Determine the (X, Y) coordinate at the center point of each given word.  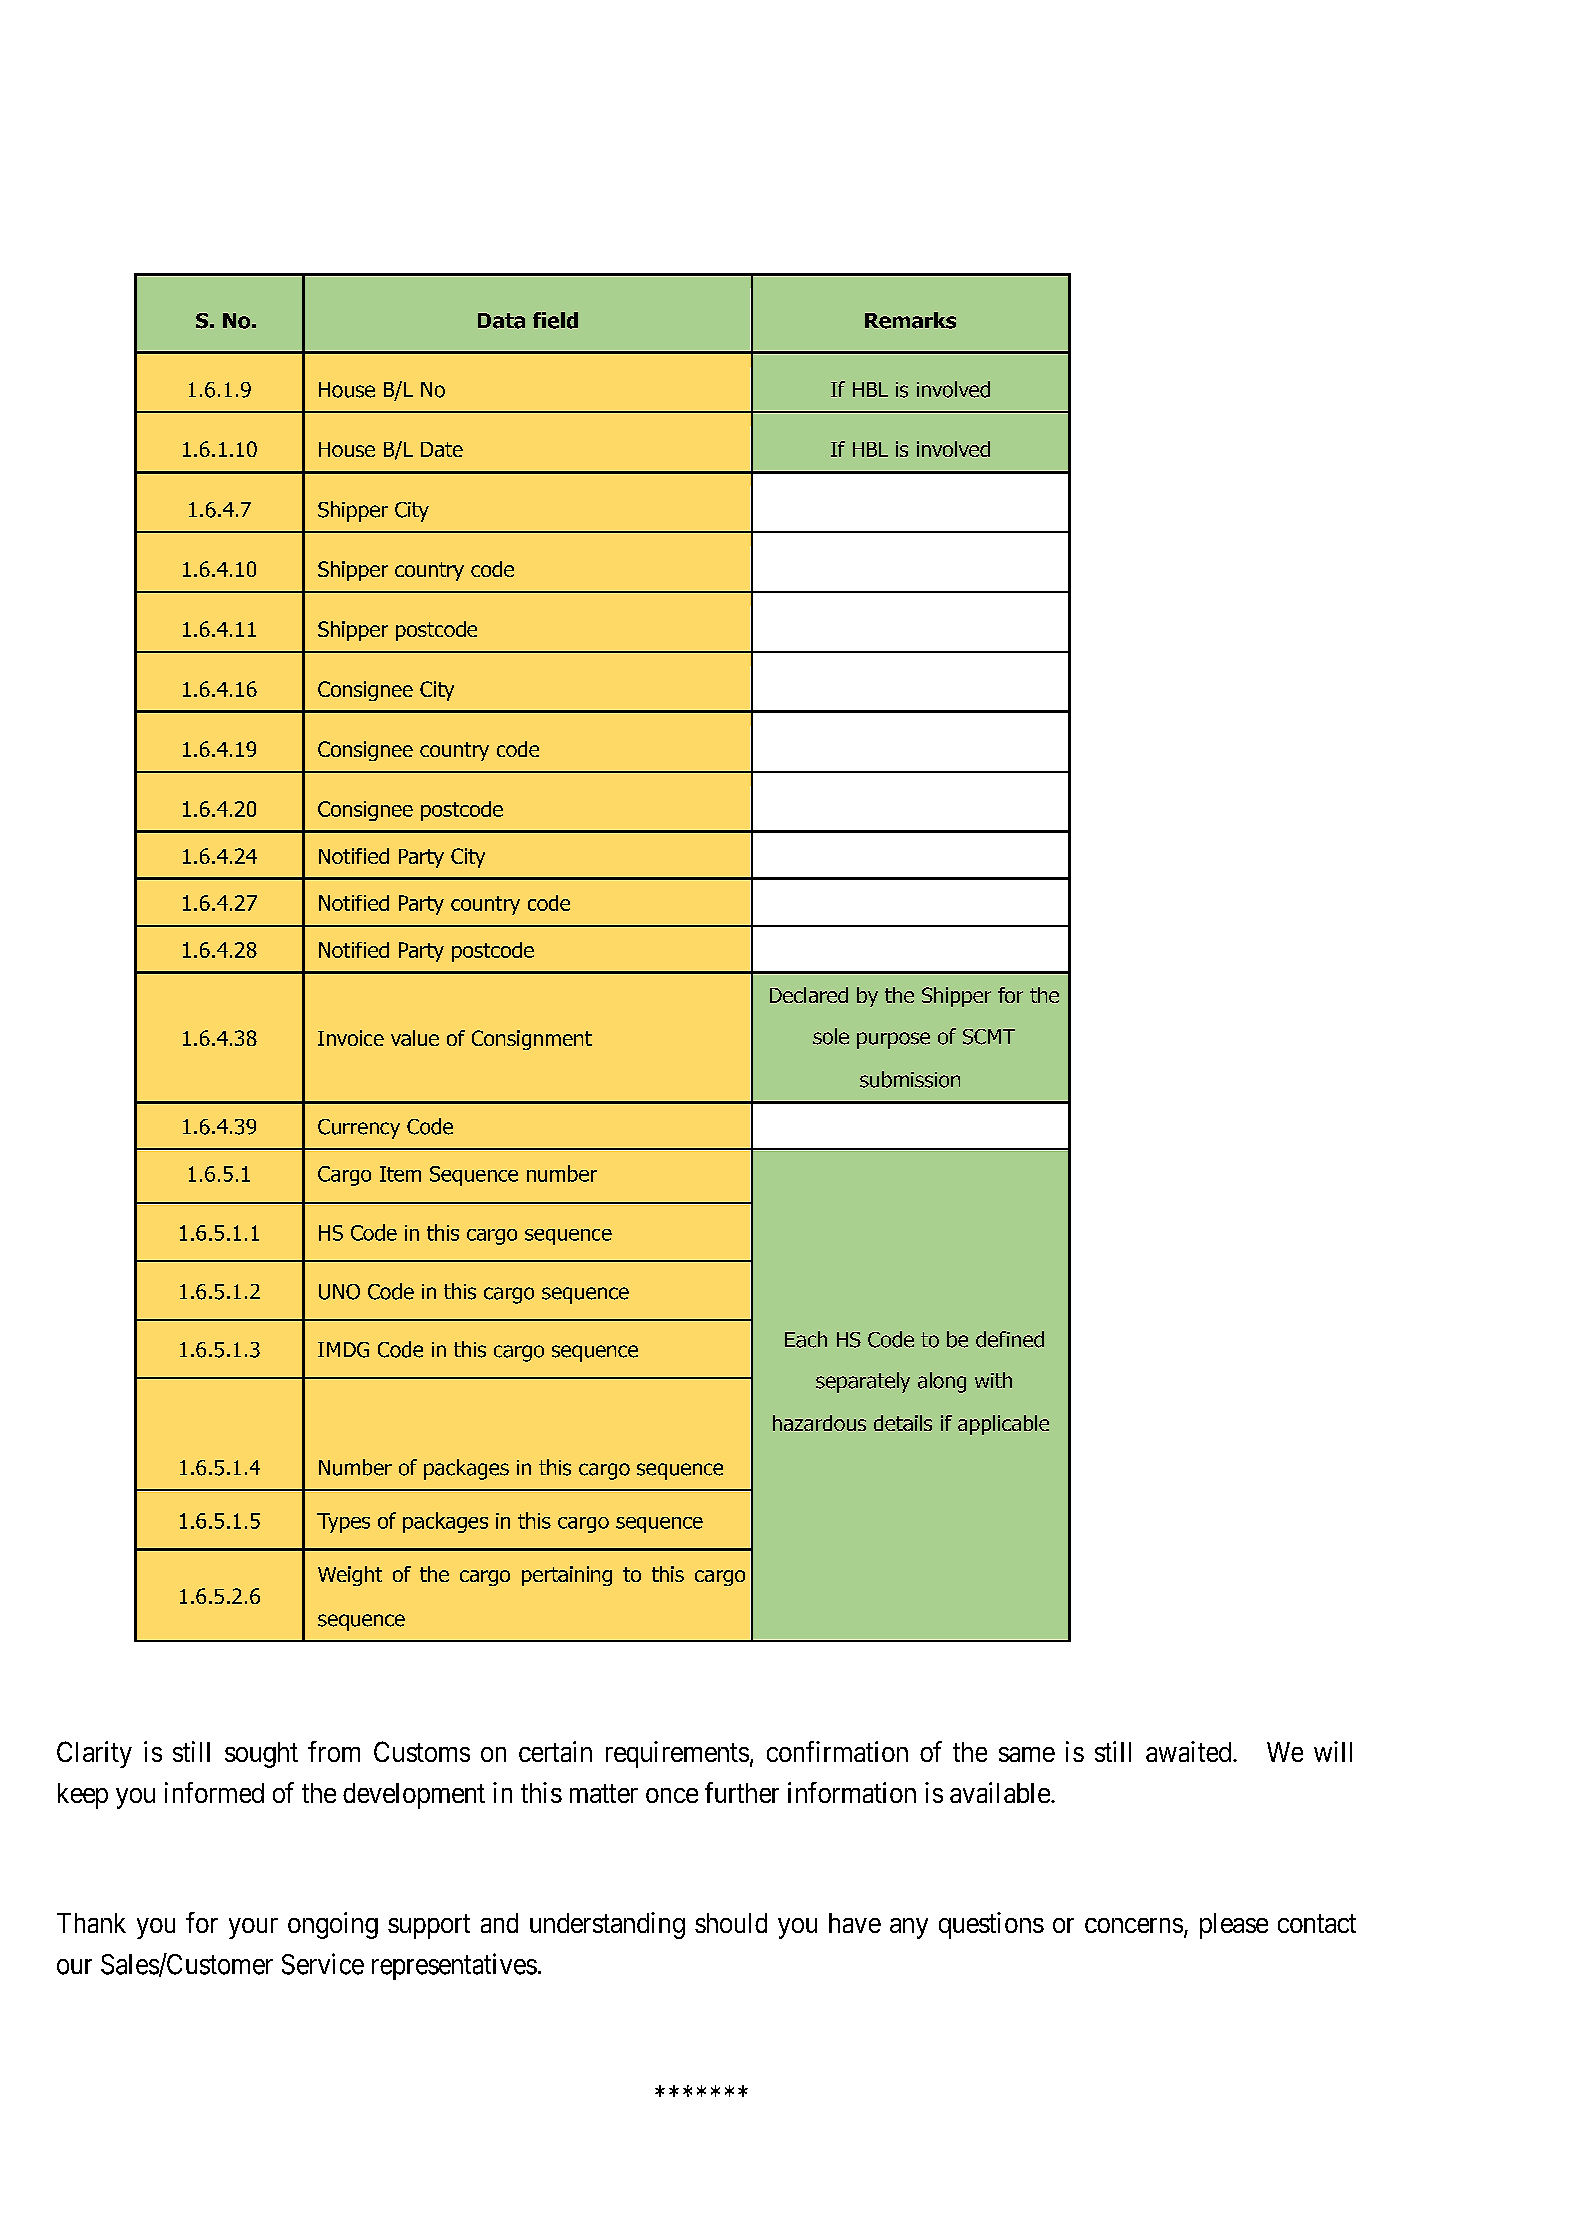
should (731, 1923)
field (555, 320)
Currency (359, 1129)
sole (831, 1036)
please (1234, 1926)
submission (910, 1079)
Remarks (910, 320)
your (253, 1928)
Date (442, 449)
